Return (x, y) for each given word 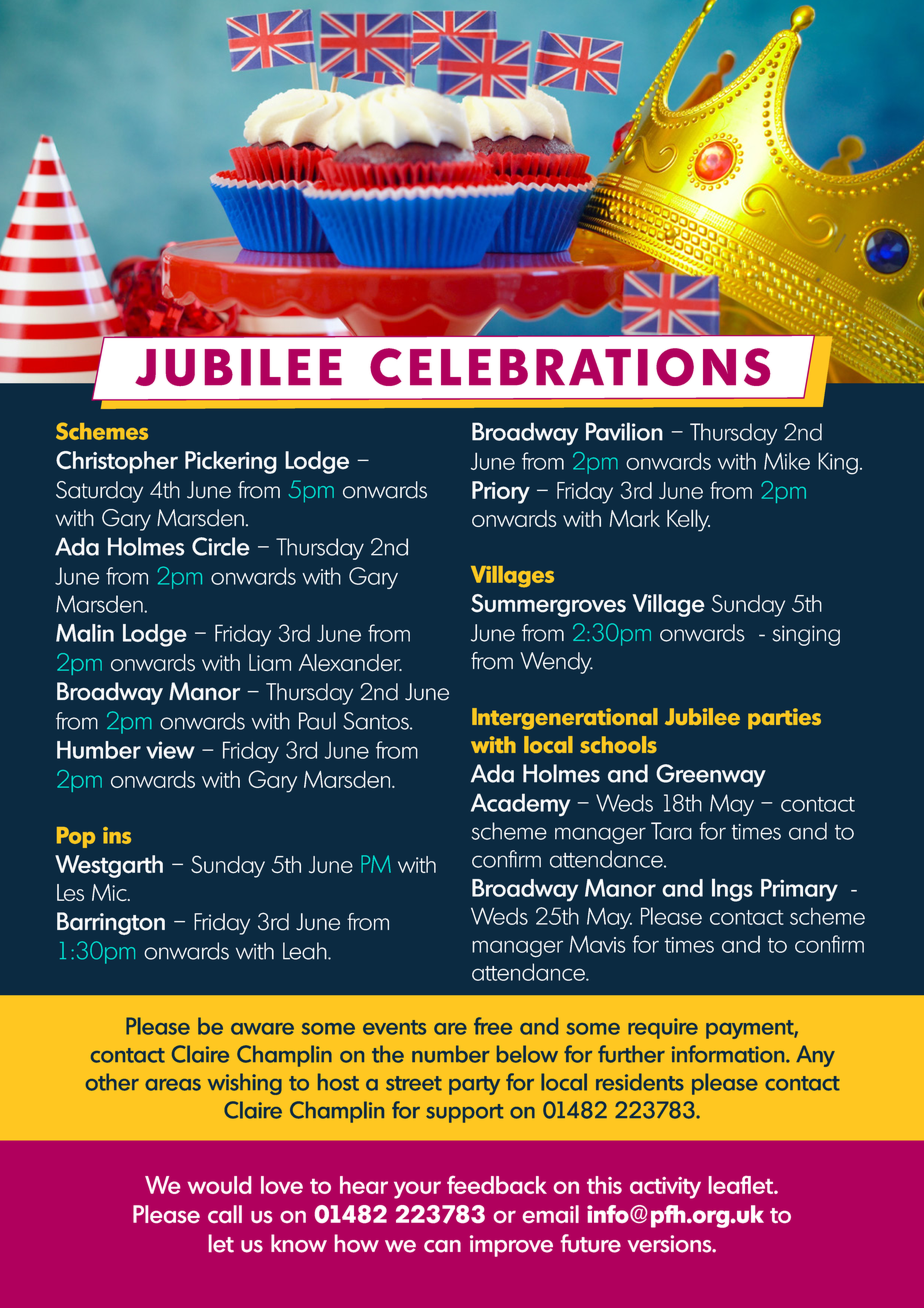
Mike (787, 461)
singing (806, 635)
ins (117, 835)
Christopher (117, 462)
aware (262, 1029)
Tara (671, 831)
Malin (85, 633)
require (663, 1028)
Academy (520, 805)
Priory (501, 492)
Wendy (556, 663)
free (493, 1026)
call (225, 1214)
